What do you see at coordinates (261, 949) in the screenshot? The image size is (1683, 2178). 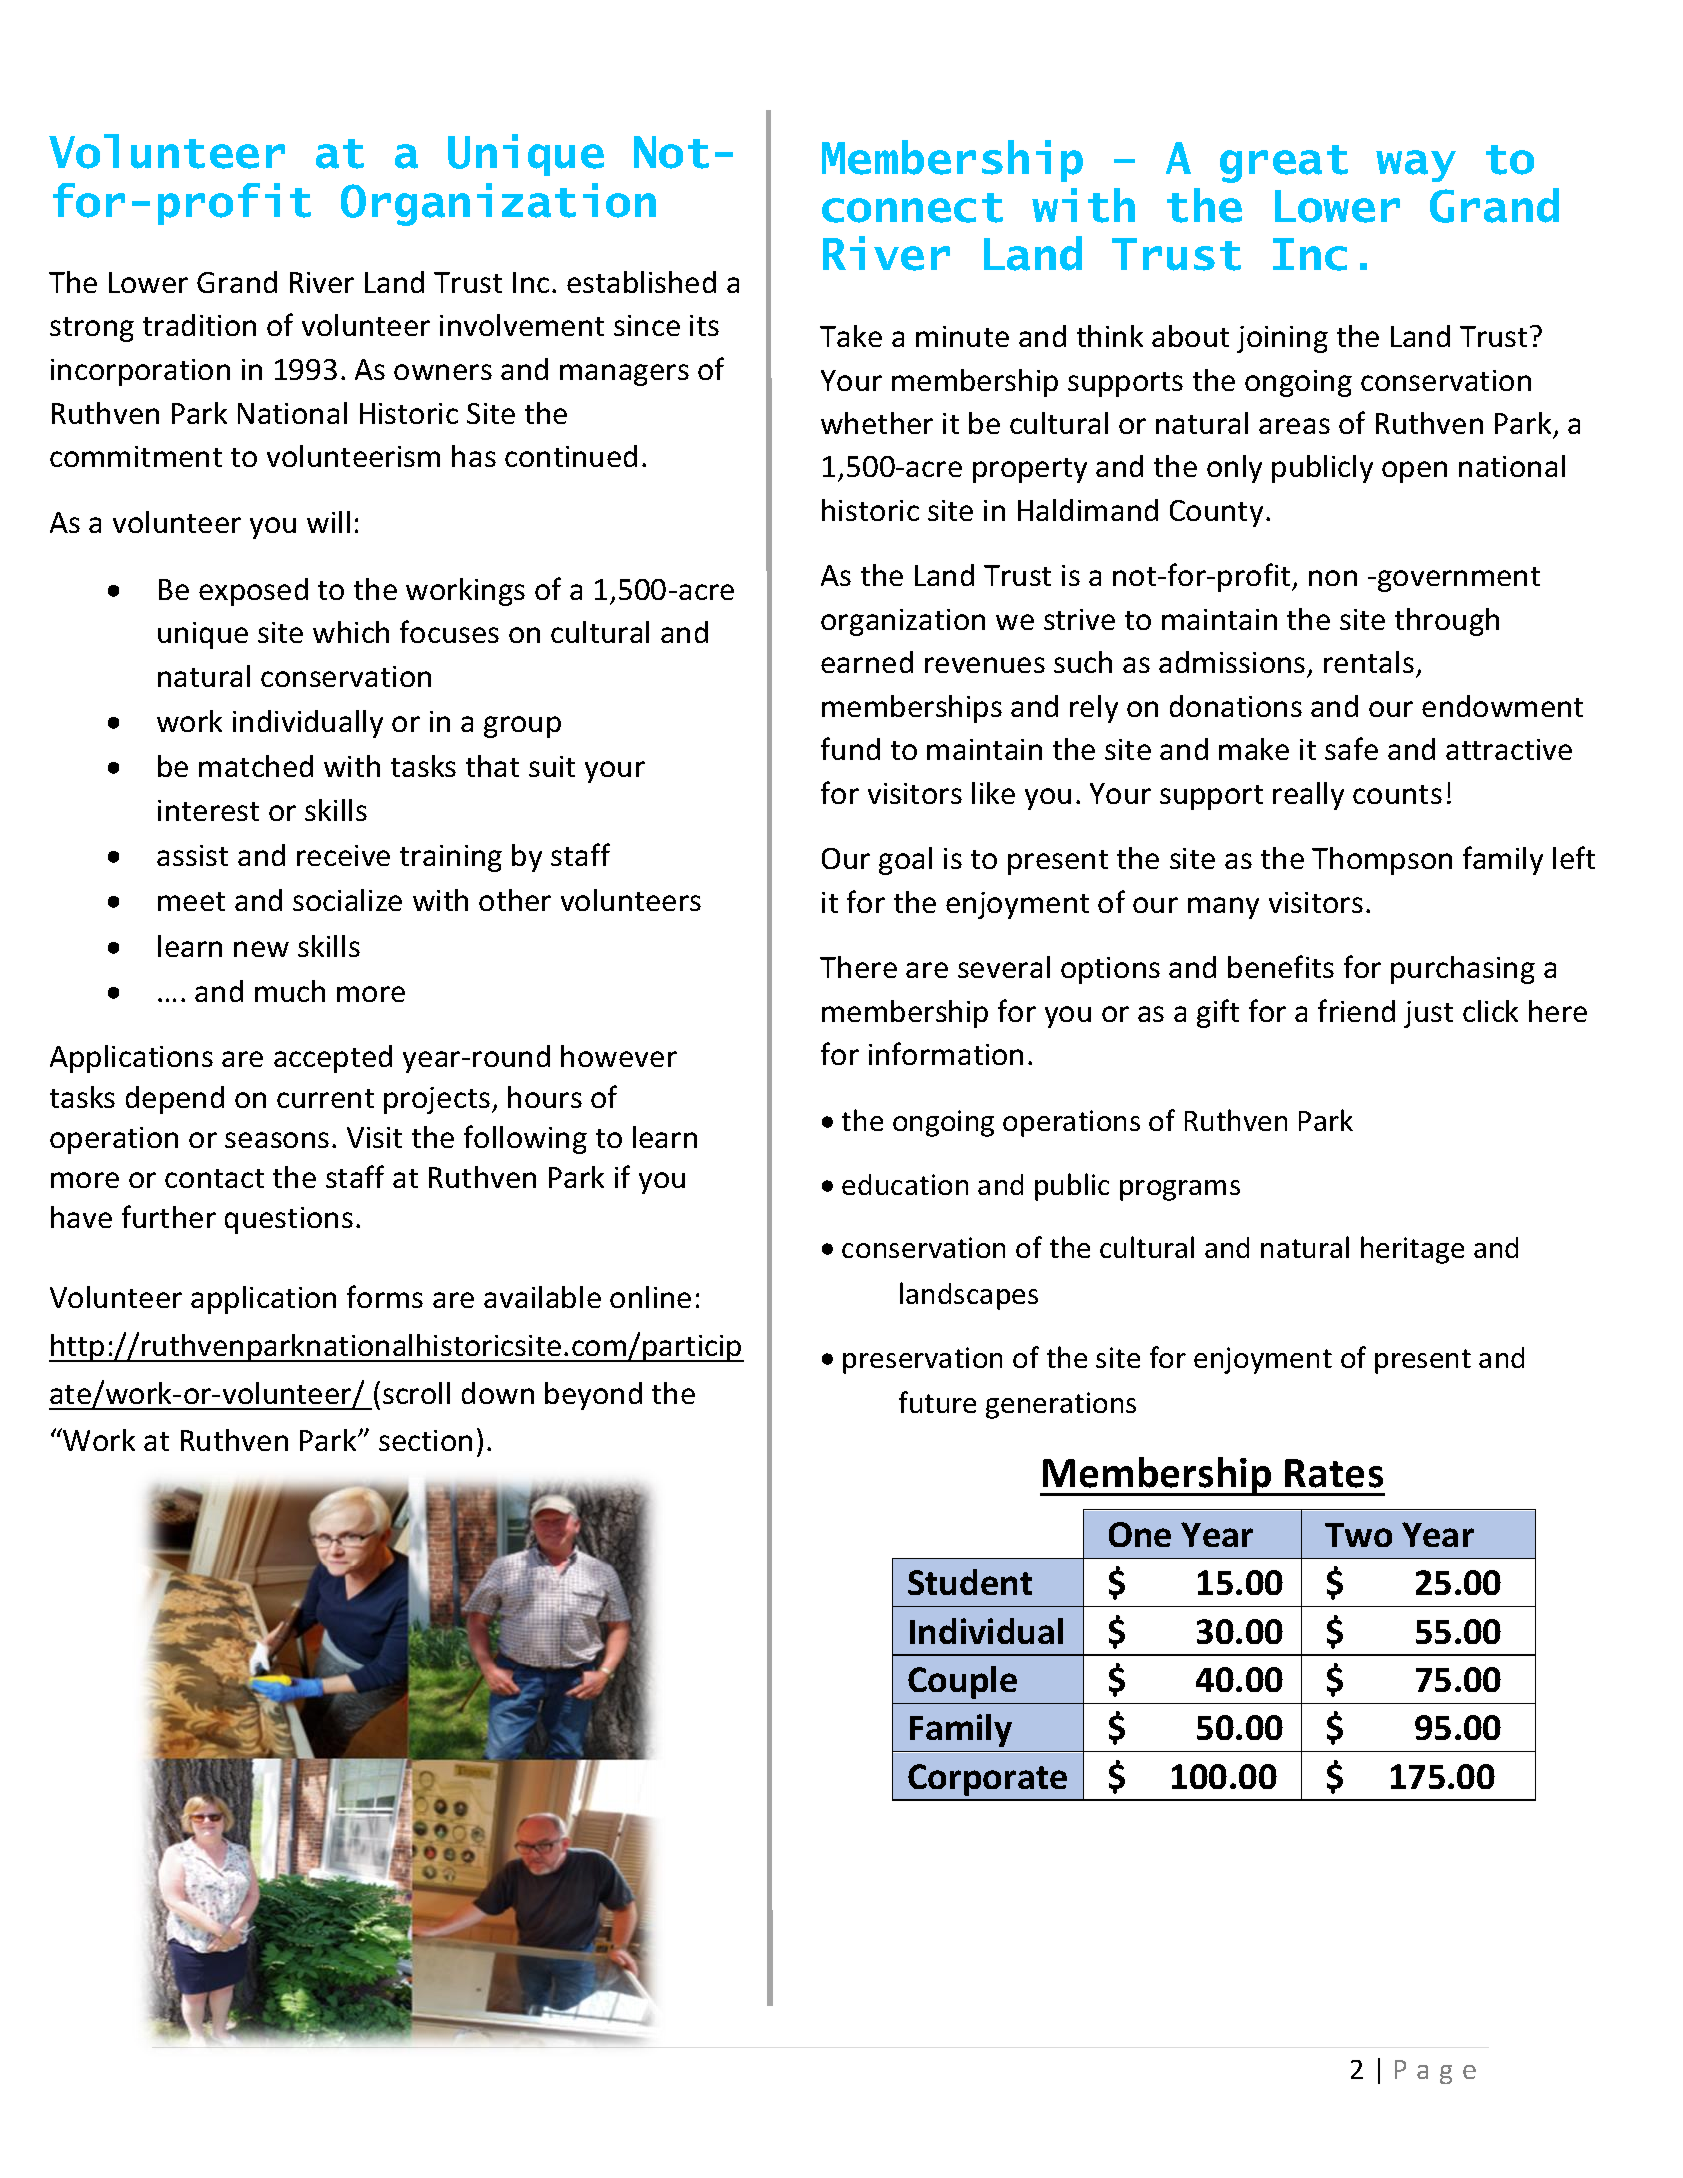 I see `new` at bounding box center [261, 949].
